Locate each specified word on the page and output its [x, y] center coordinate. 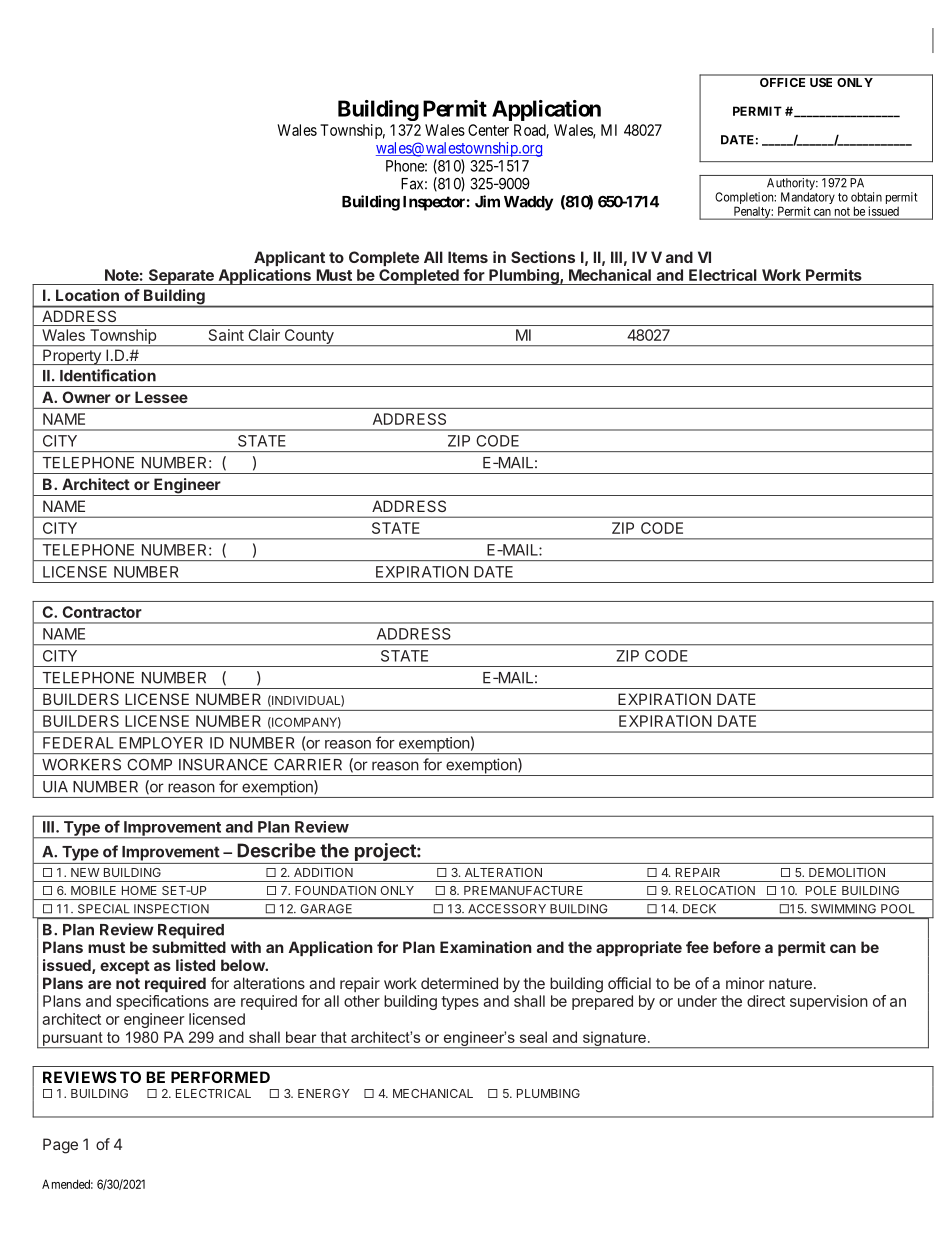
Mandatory [806, 199]
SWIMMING [843, 909]
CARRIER [308, 765]
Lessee [161, 397]
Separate [181, 277]
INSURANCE [223, 765]
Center [488, 130]
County [309, 337]
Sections [543, 257]
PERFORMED [220, 1077]
